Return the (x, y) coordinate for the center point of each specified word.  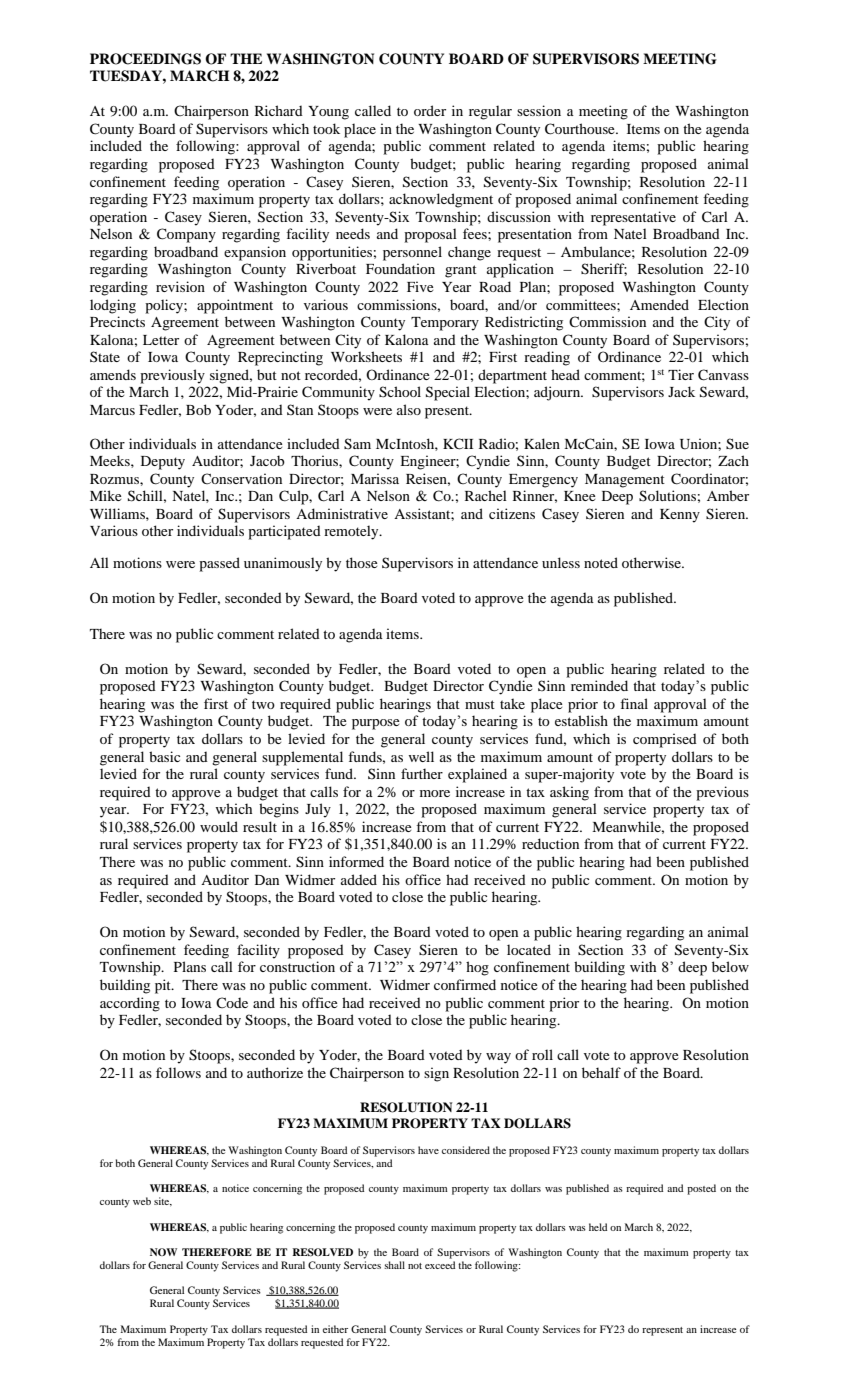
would (219, 826)
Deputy (163, 463)
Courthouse (581, 129)
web (142, 1201)
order (430, 110)
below (730, 966)
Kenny (680, 516)
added (359, 879)
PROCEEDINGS (145, 59)
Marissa (375, 478)
